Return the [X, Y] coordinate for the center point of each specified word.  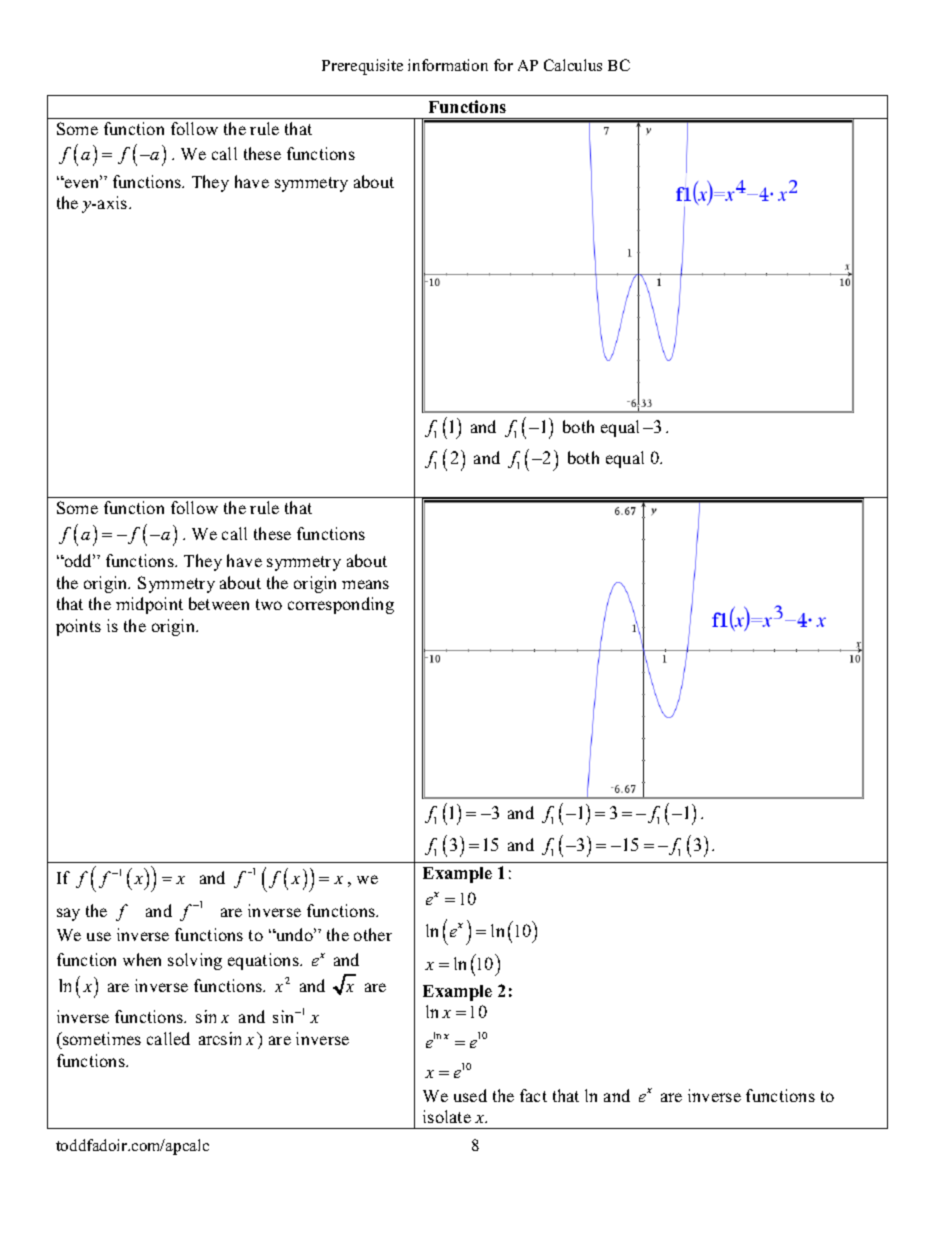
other [373, 934]
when [142, 959]
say [68, 914]
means [365, 584]
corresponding [341, 605]
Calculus [573, 65]
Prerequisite [362, 67]
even [82, 182]
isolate [447, 1116]
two [269, 604]
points [78, 627]
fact [533, 1095]
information [448, 65]
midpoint [149, 605]
